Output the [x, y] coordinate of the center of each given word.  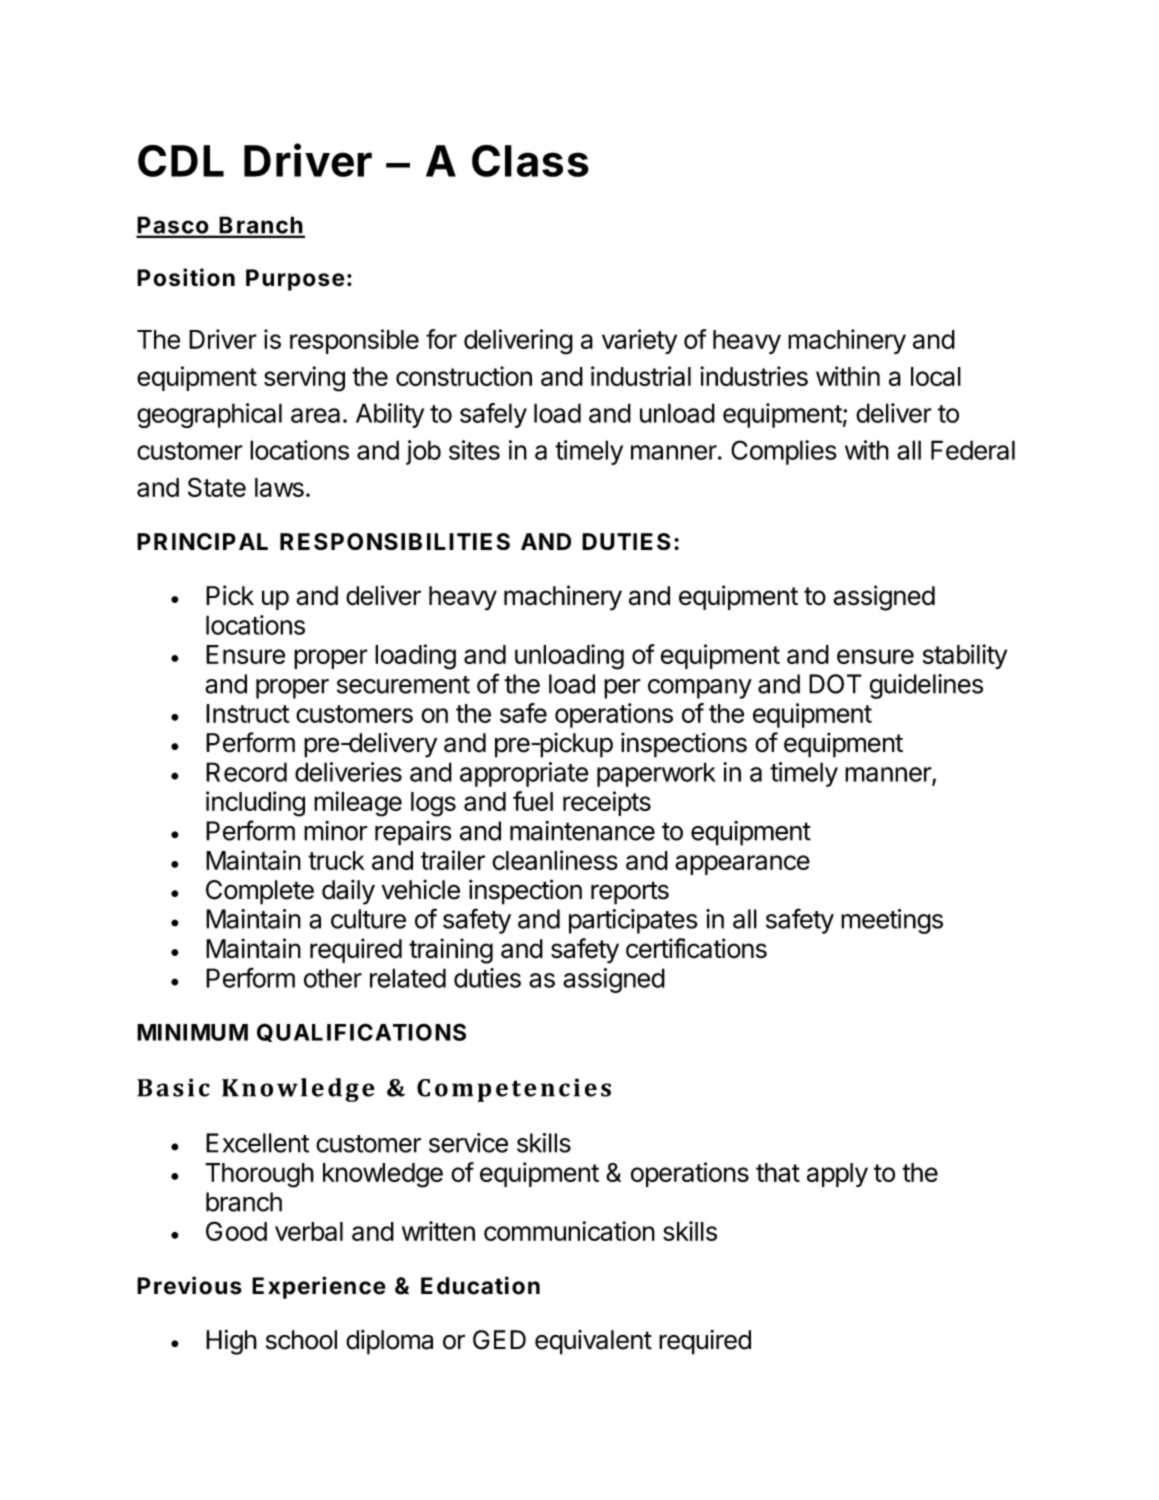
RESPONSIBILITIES [395, 541]
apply [837, 1175]
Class [530, 161]
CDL [181, 161]
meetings [892, 921]
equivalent [593, 1342]
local [936, 376]
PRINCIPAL [202, 541]
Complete [260, 892]
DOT [835, 684]
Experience [319, 1287]
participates [633, 921]
